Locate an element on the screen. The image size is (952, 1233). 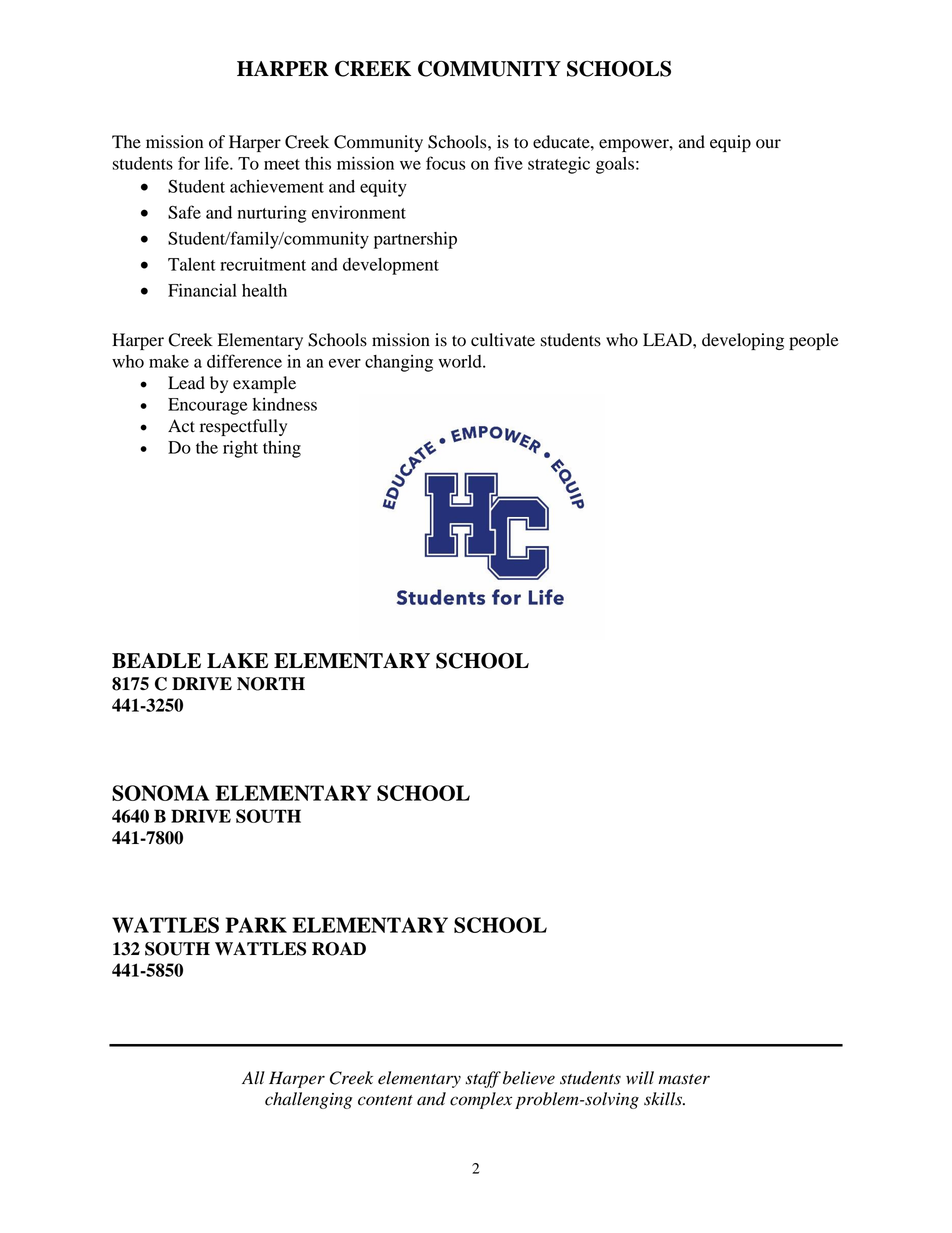
ROAD is located at coordinates (339, 949).
